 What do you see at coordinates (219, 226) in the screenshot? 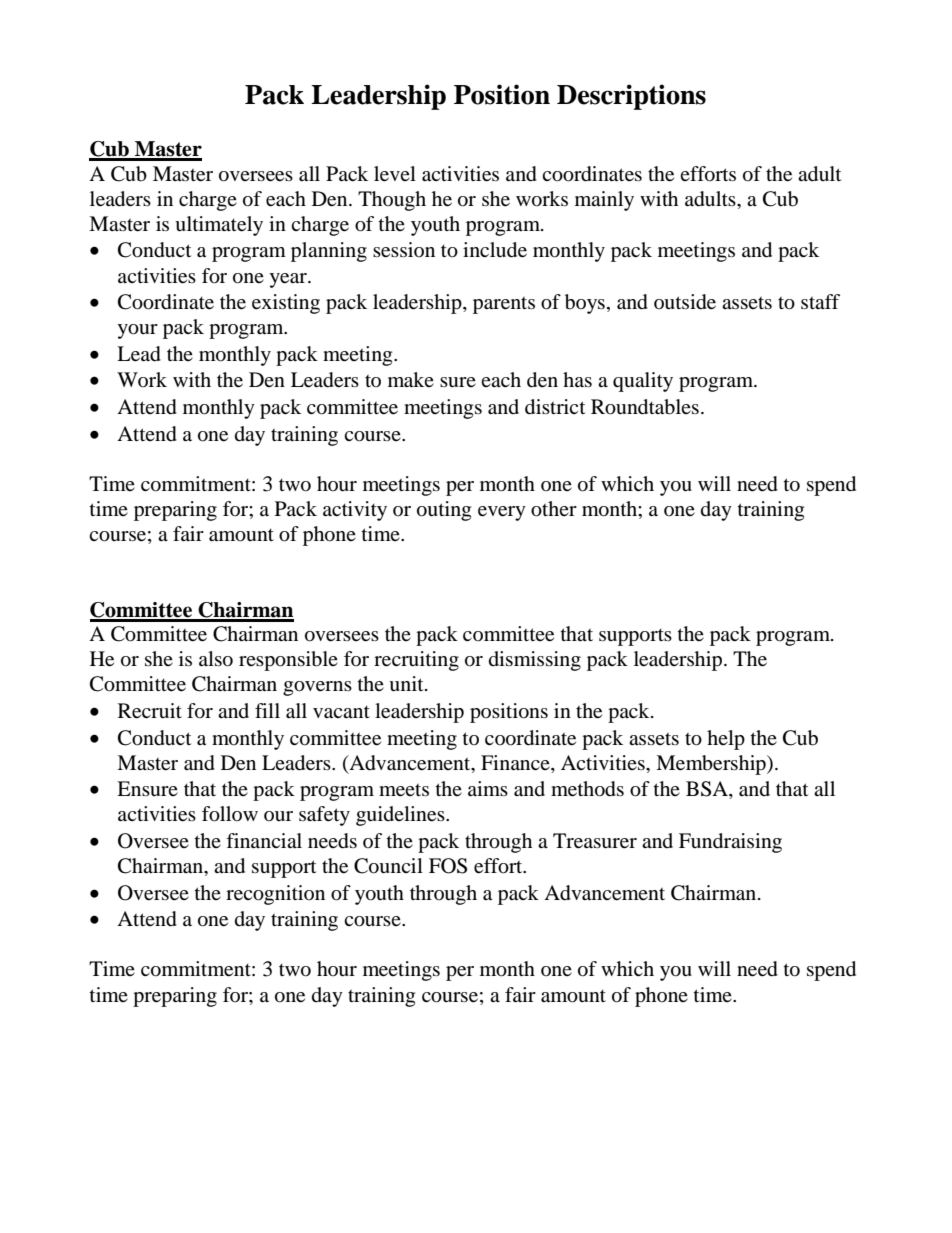
I see `ultimately` at bounding box center [219, 226].
